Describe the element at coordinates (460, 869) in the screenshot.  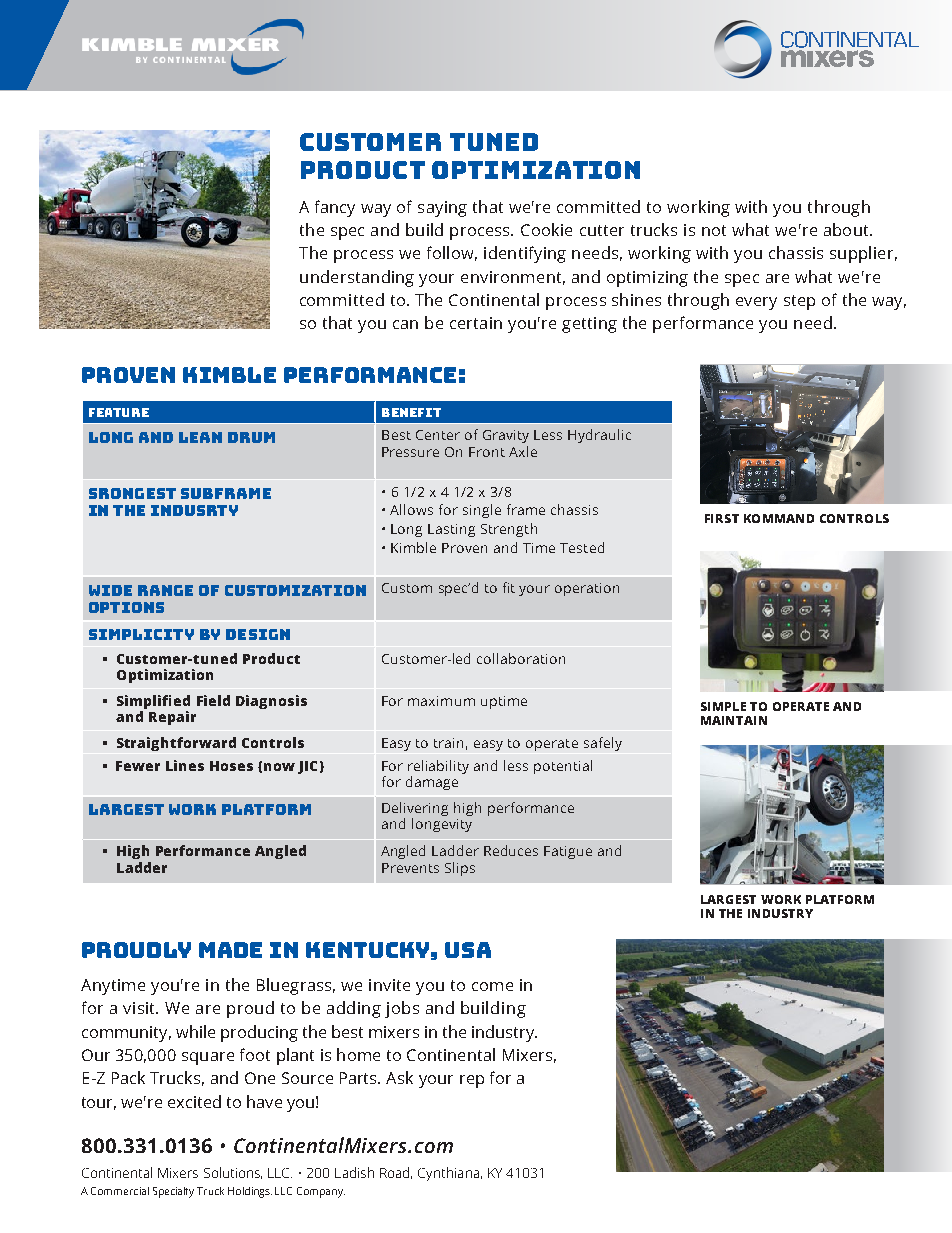
I see `Slips` at that location.
